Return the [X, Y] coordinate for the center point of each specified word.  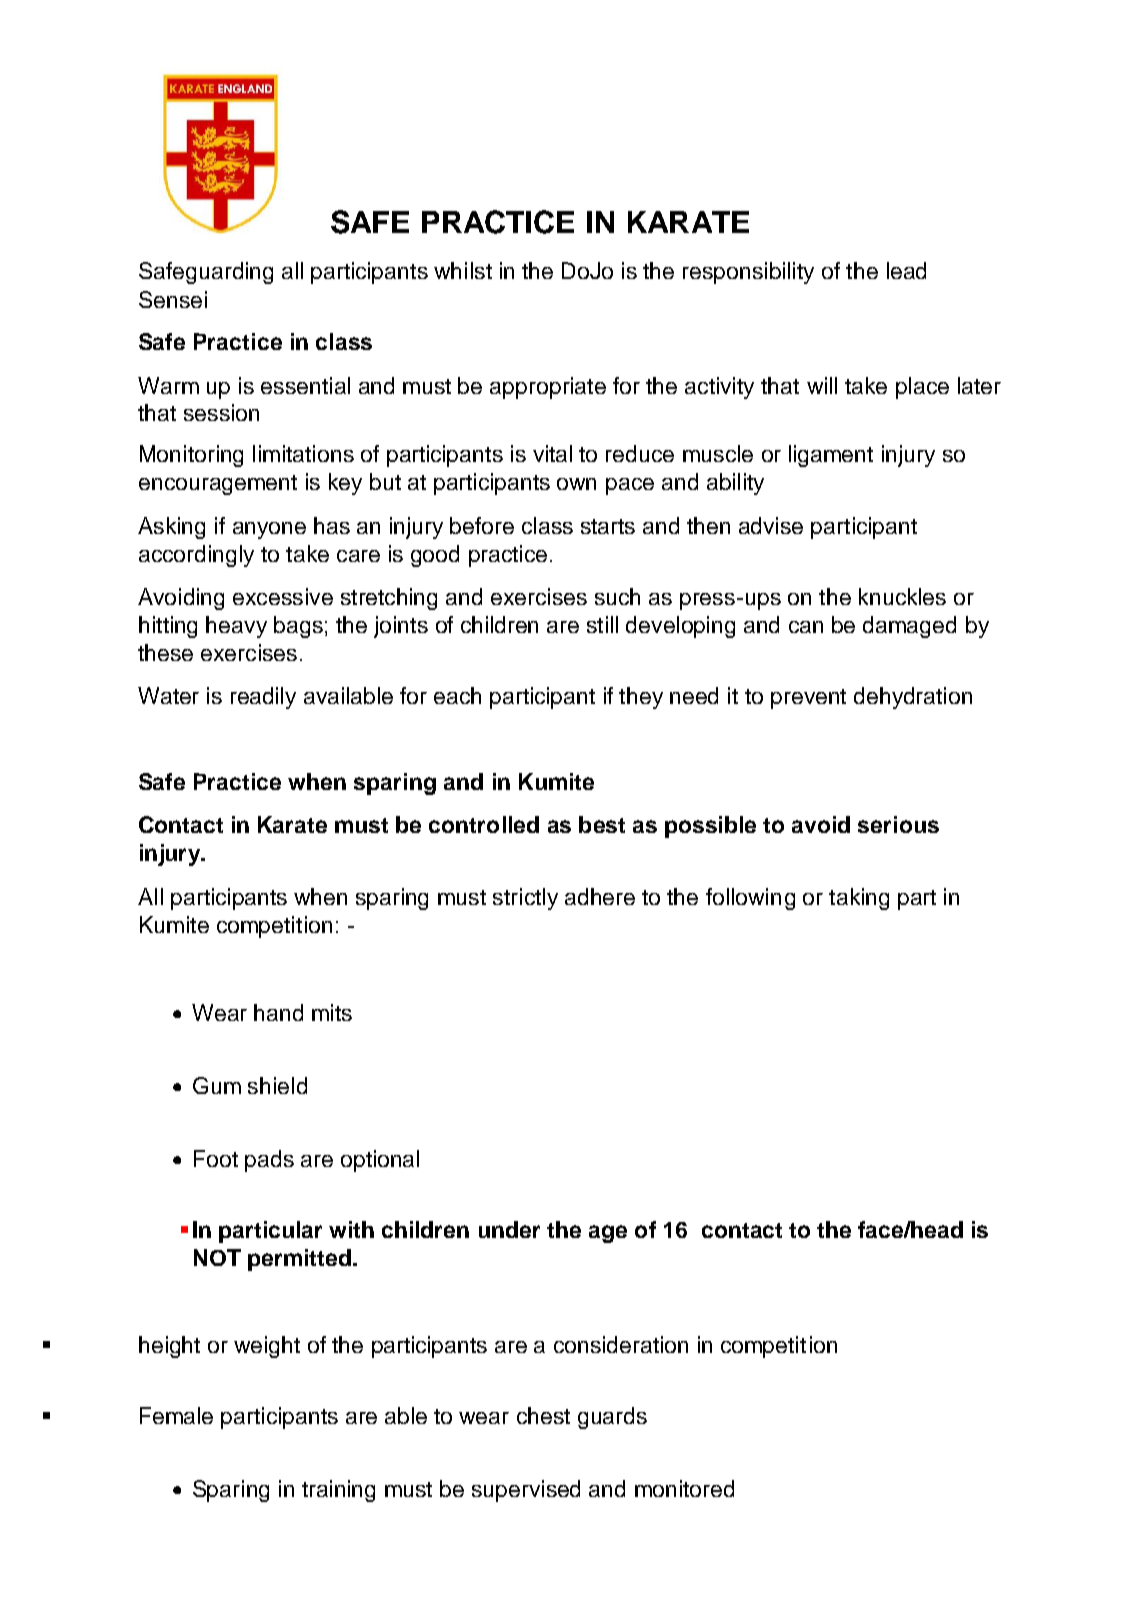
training [338, 1491]
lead [906, 270]
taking [859, 899]
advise [771, 525]
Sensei [173, 299]
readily [263, 698]
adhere [600, 896]
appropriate [548, 388]
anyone [269, 530]
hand [278, 1012]
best [602, 824]
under [509, 1229]
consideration [621, 1344]
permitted [299, 1260]
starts [608, 526]
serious [898, 824]
